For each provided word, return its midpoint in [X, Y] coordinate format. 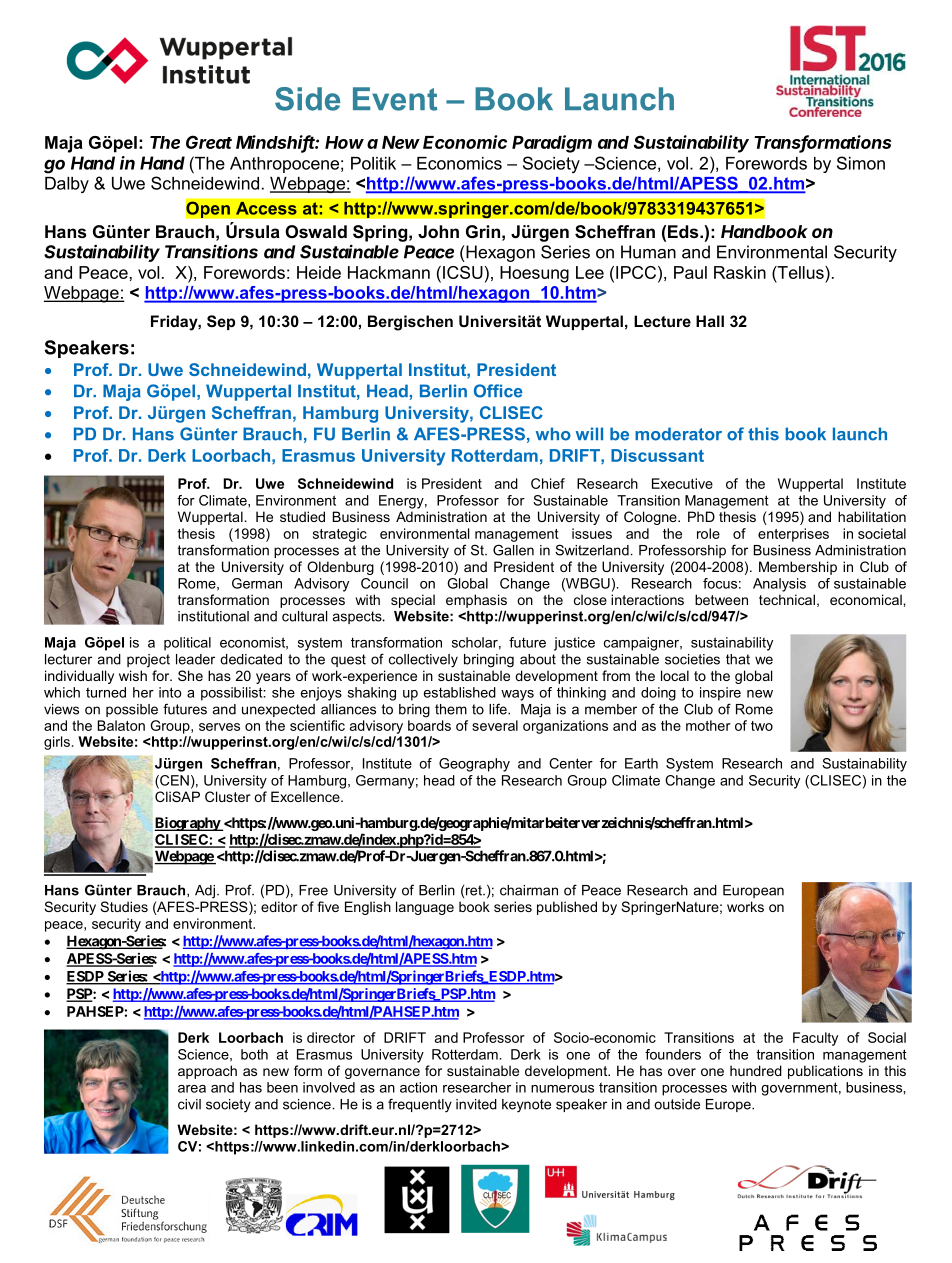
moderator [678, 434]
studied [302, 516]
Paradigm [552, 144]
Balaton [121, 725]
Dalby [67, 185]
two [762, 726]
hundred [756, 1070]
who [553, 434]
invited [476, 1104]
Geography [474, 765]
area [192, 1089]
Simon [861, 163]
